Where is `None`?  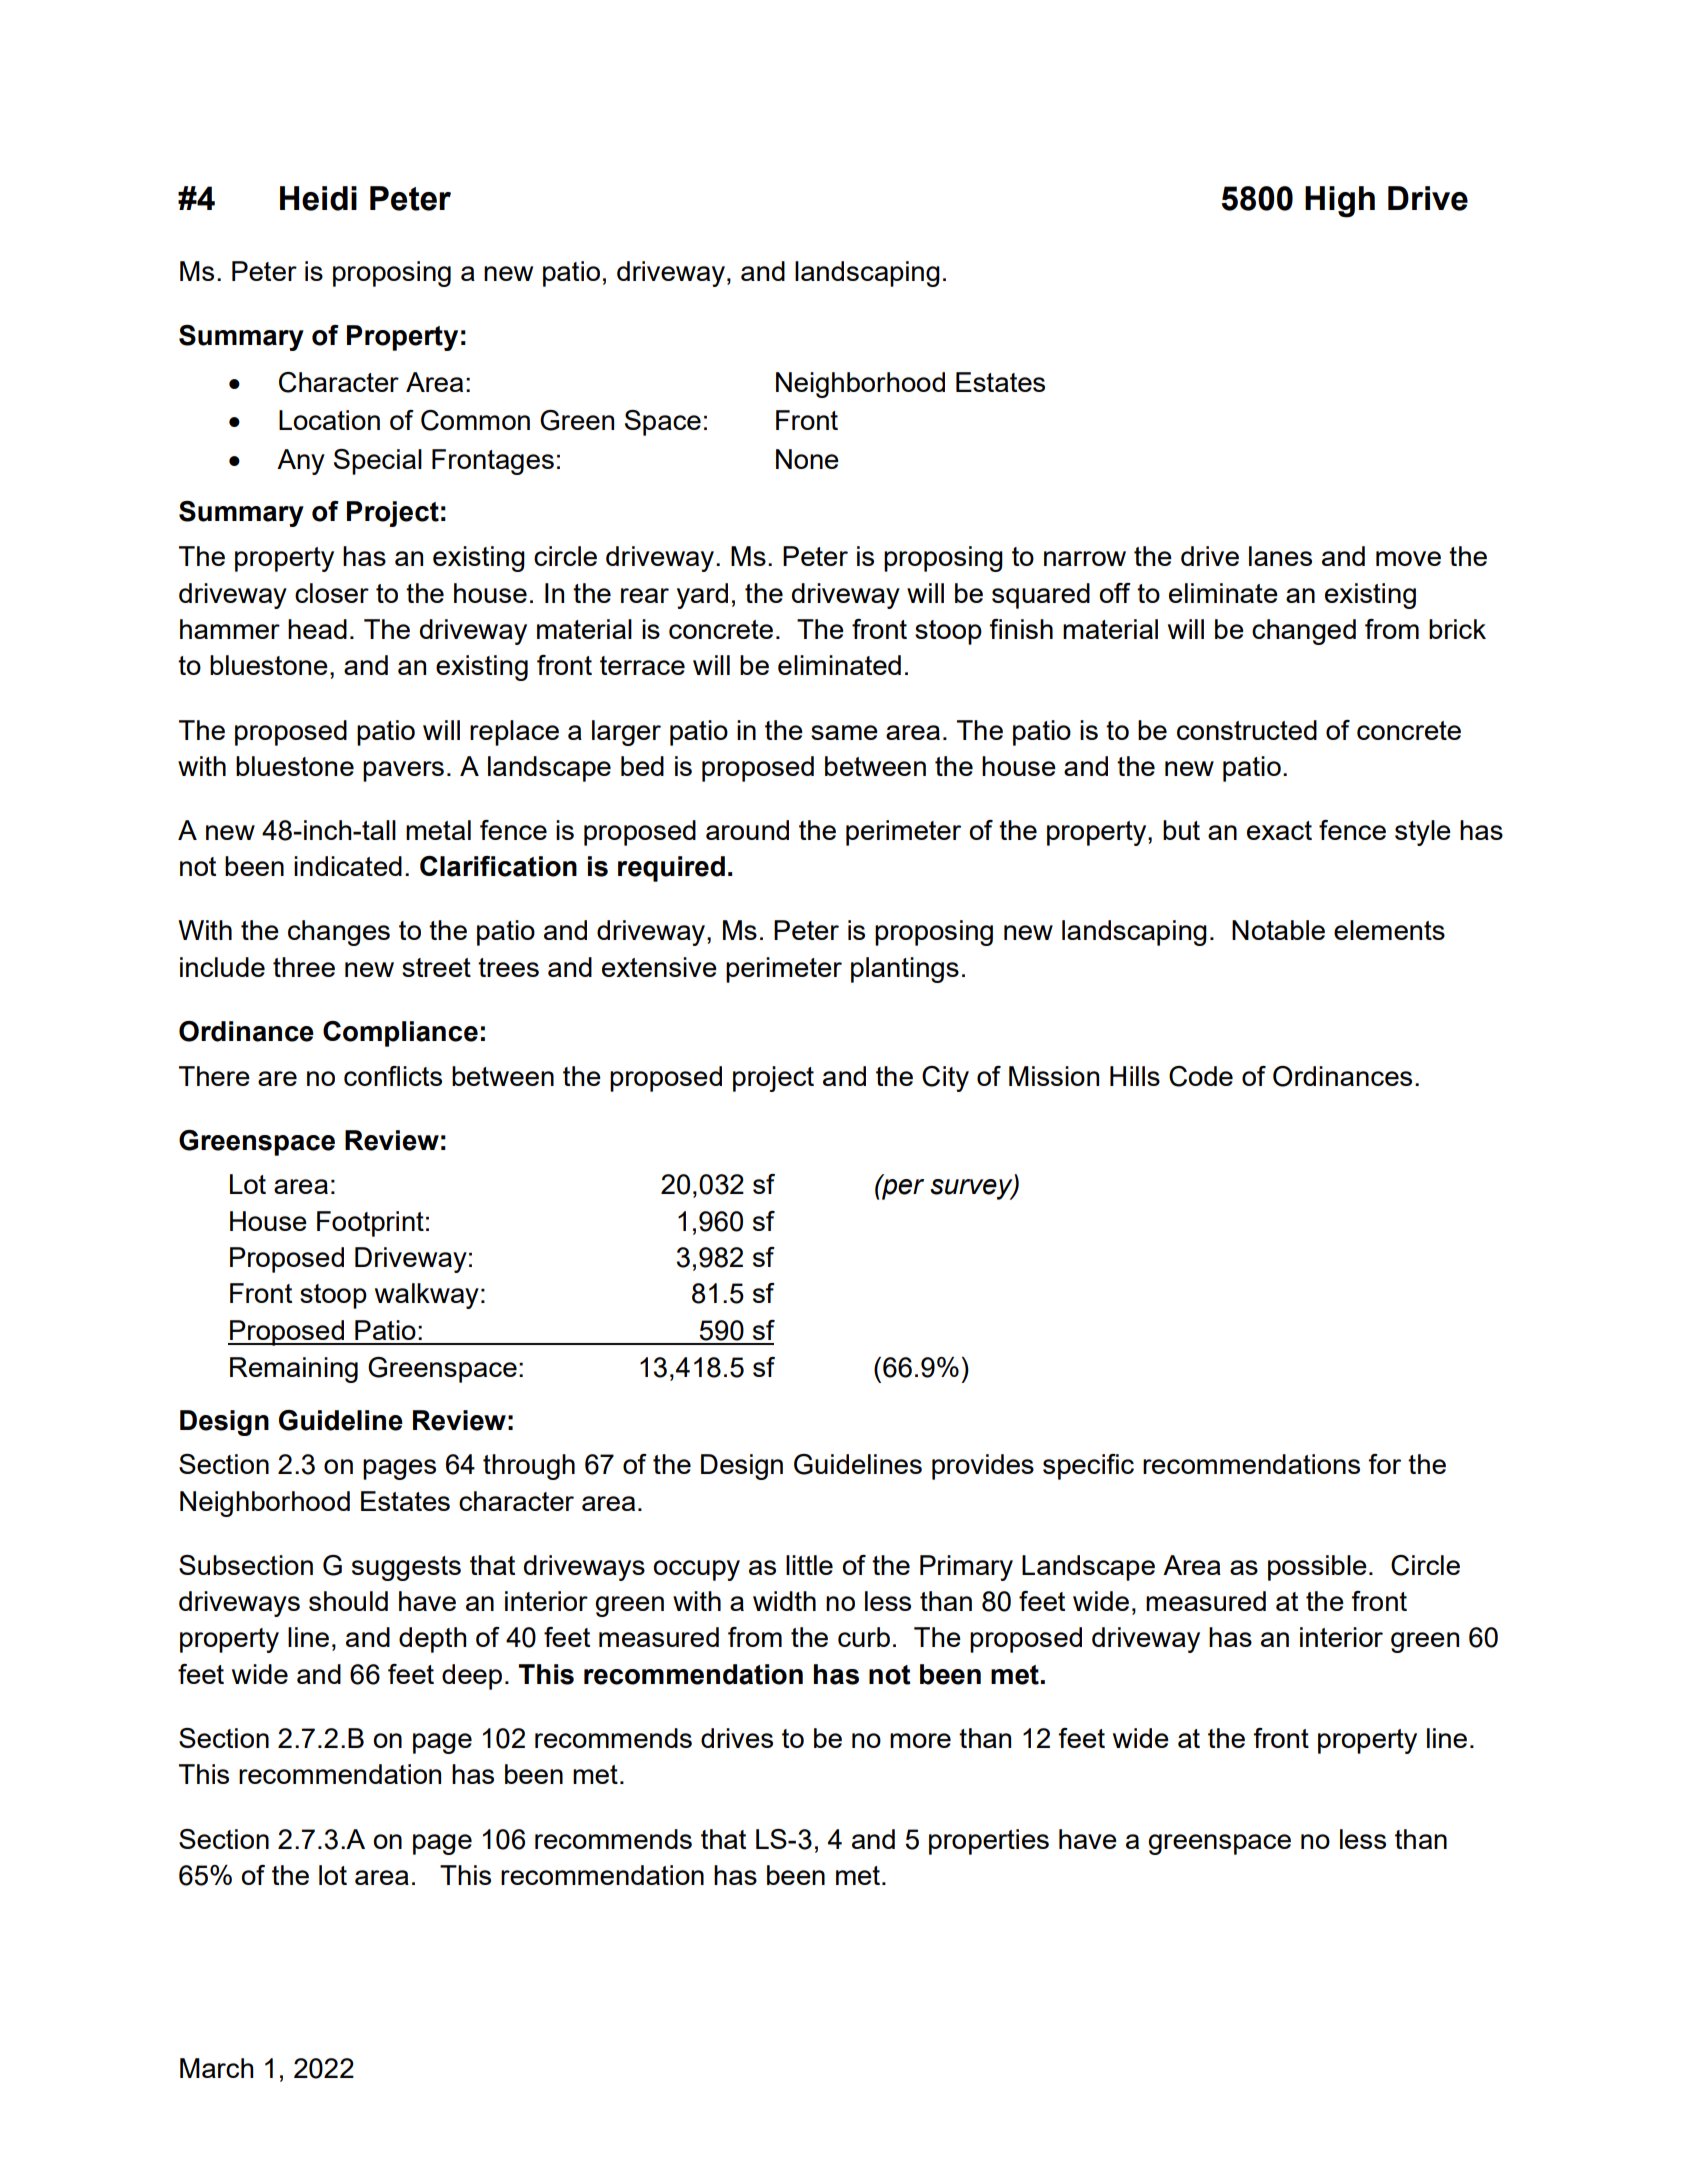
None is located at coordinates (807, 459).
